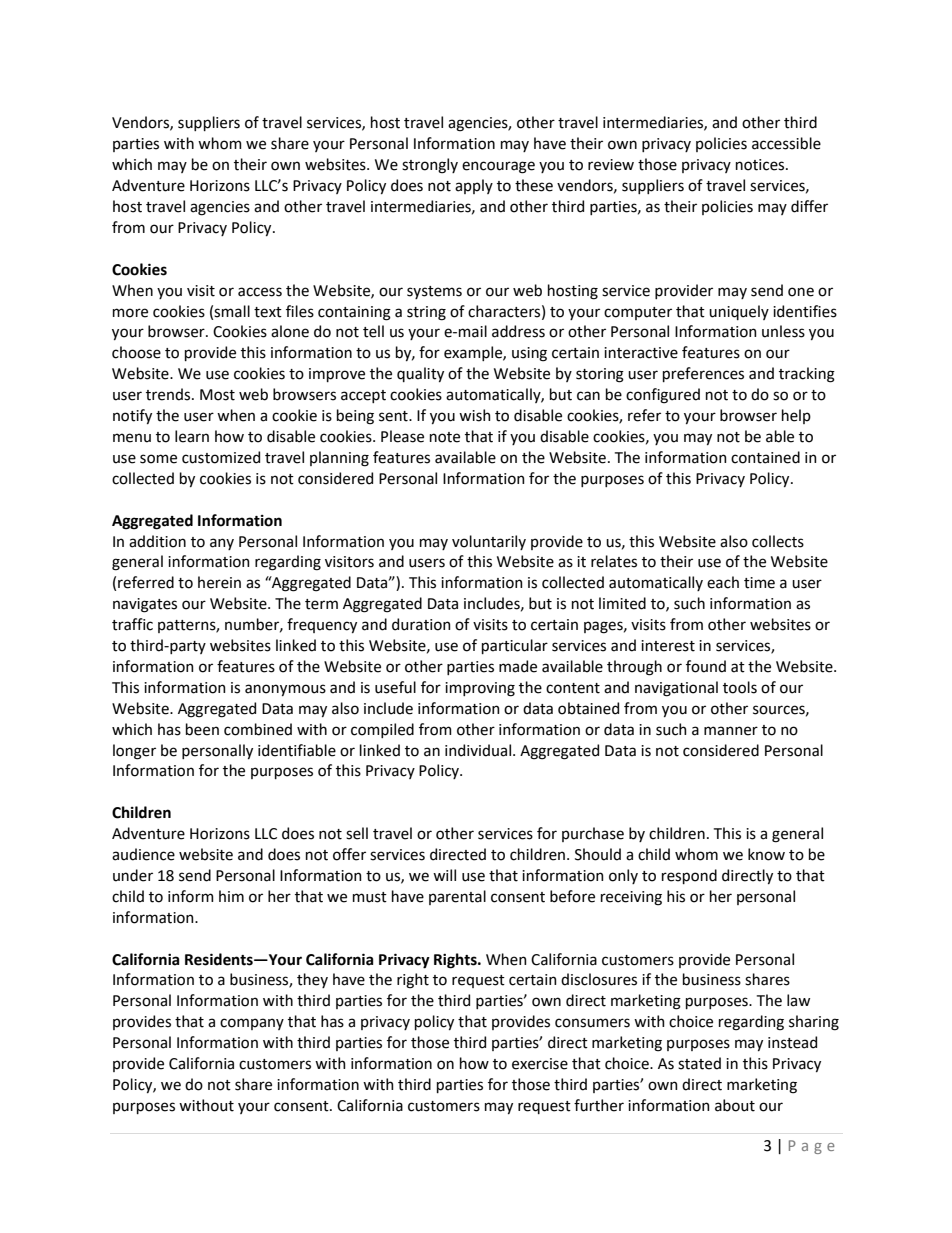 Image resolution: width=952 pixels, height=1233 pixels. What do you see at coordinates (540, 1064) in the page?
I see `exercise` at bounding box center [540, 1064].
